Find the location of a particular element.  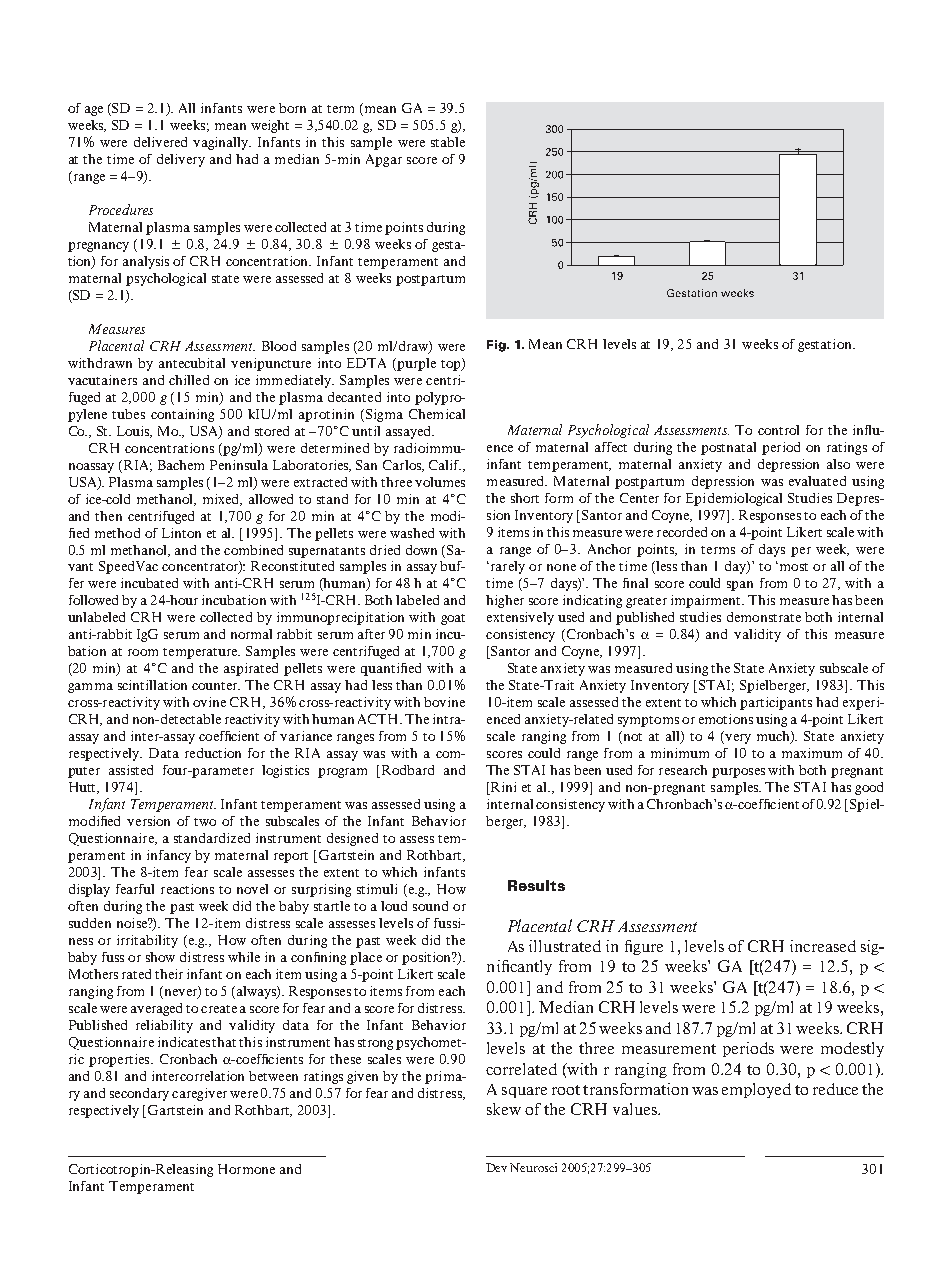

Calif is located at coordinates (445, 465).
